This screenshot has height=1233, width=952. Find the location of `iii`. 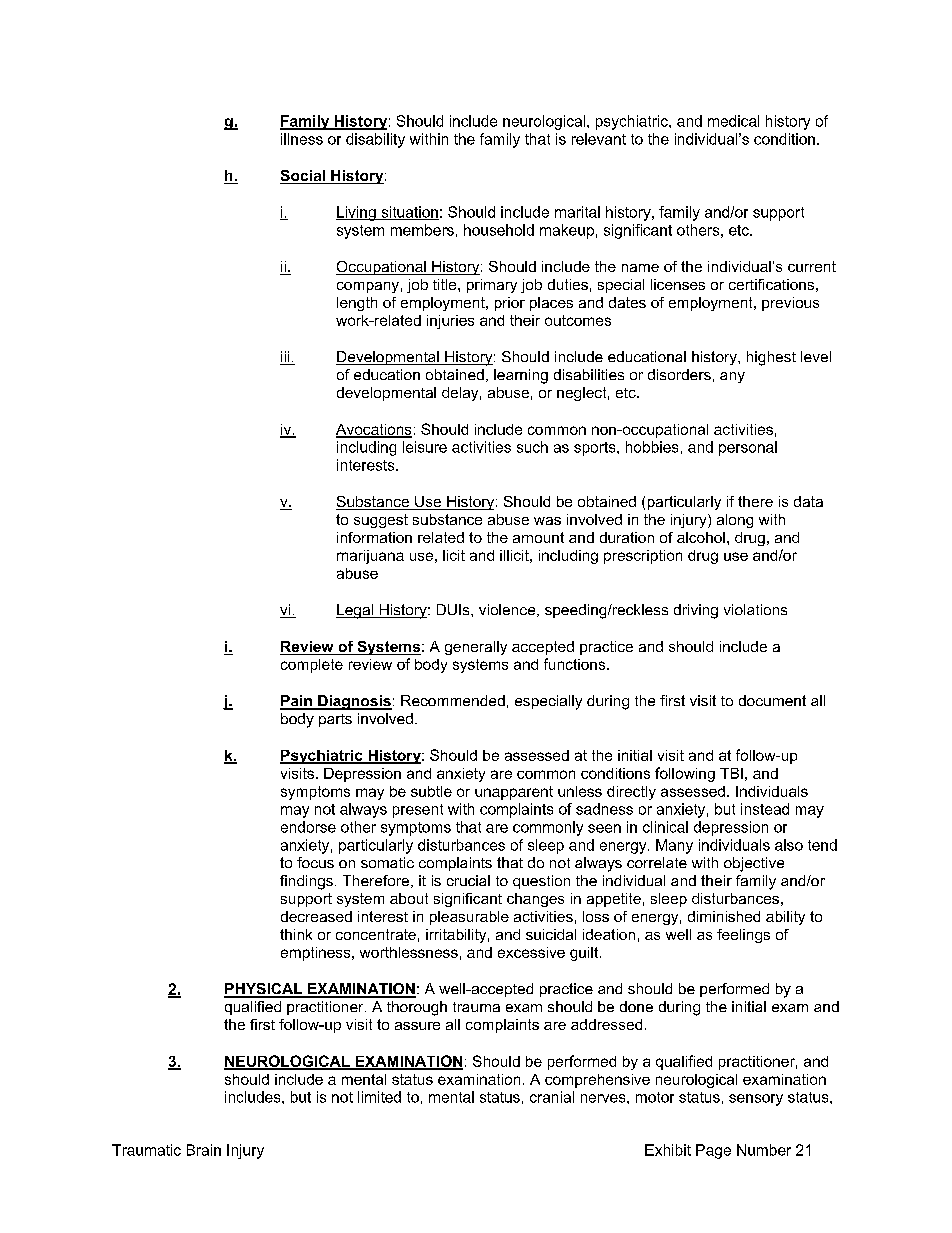

iii is located at coordinates (286, 358).
